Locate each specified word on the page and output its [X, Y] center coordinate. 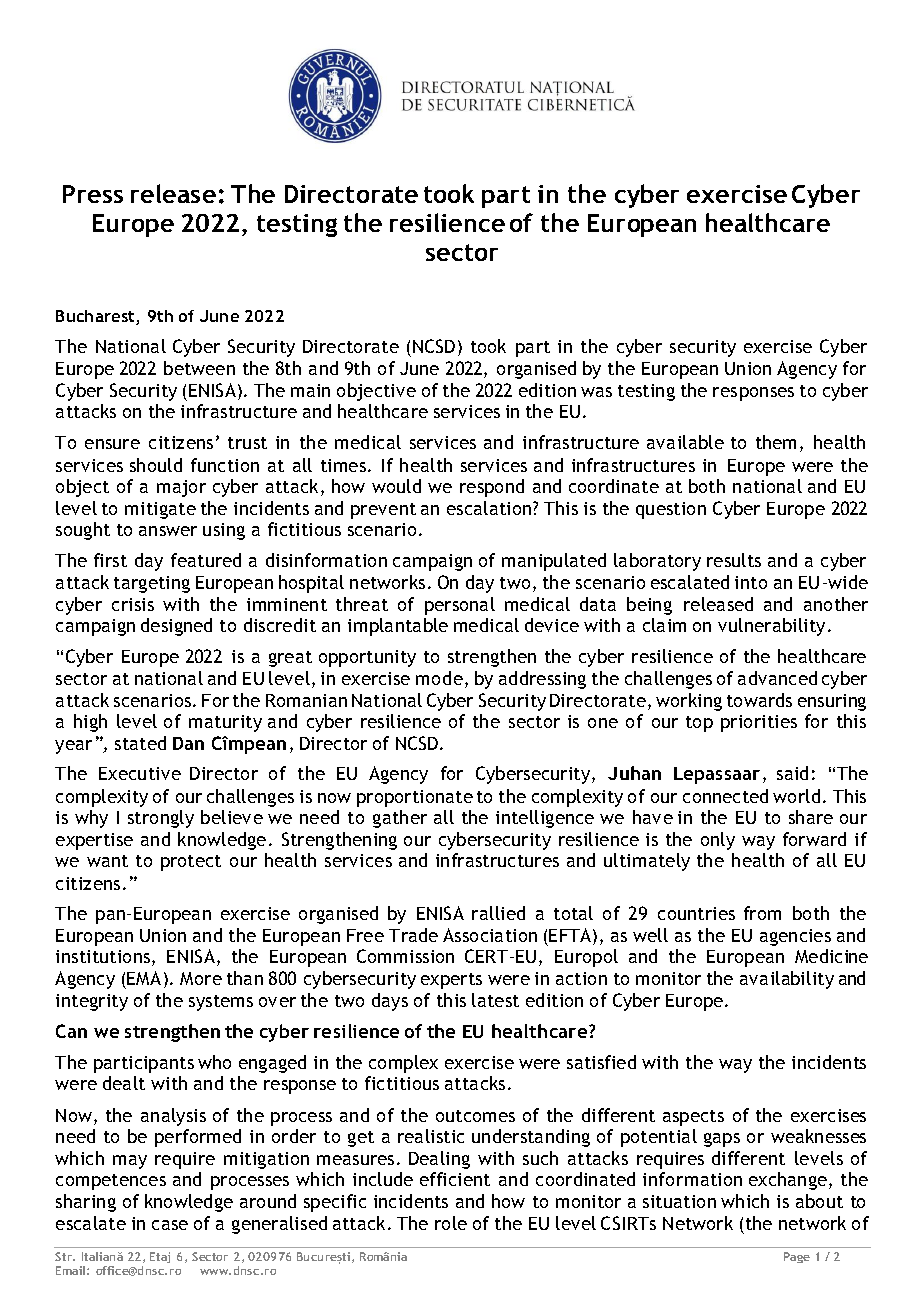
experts [451, 981]
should [156, 465]
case [170, 1225]
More [201, 978]
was [596, 392]
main [310, 390]
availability [787, 980]
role [451, 1223]
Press [93, 194]
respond [492, 488]
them [776, 442]
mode [439, 678]
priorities [759, 723]
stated [140, 743]
